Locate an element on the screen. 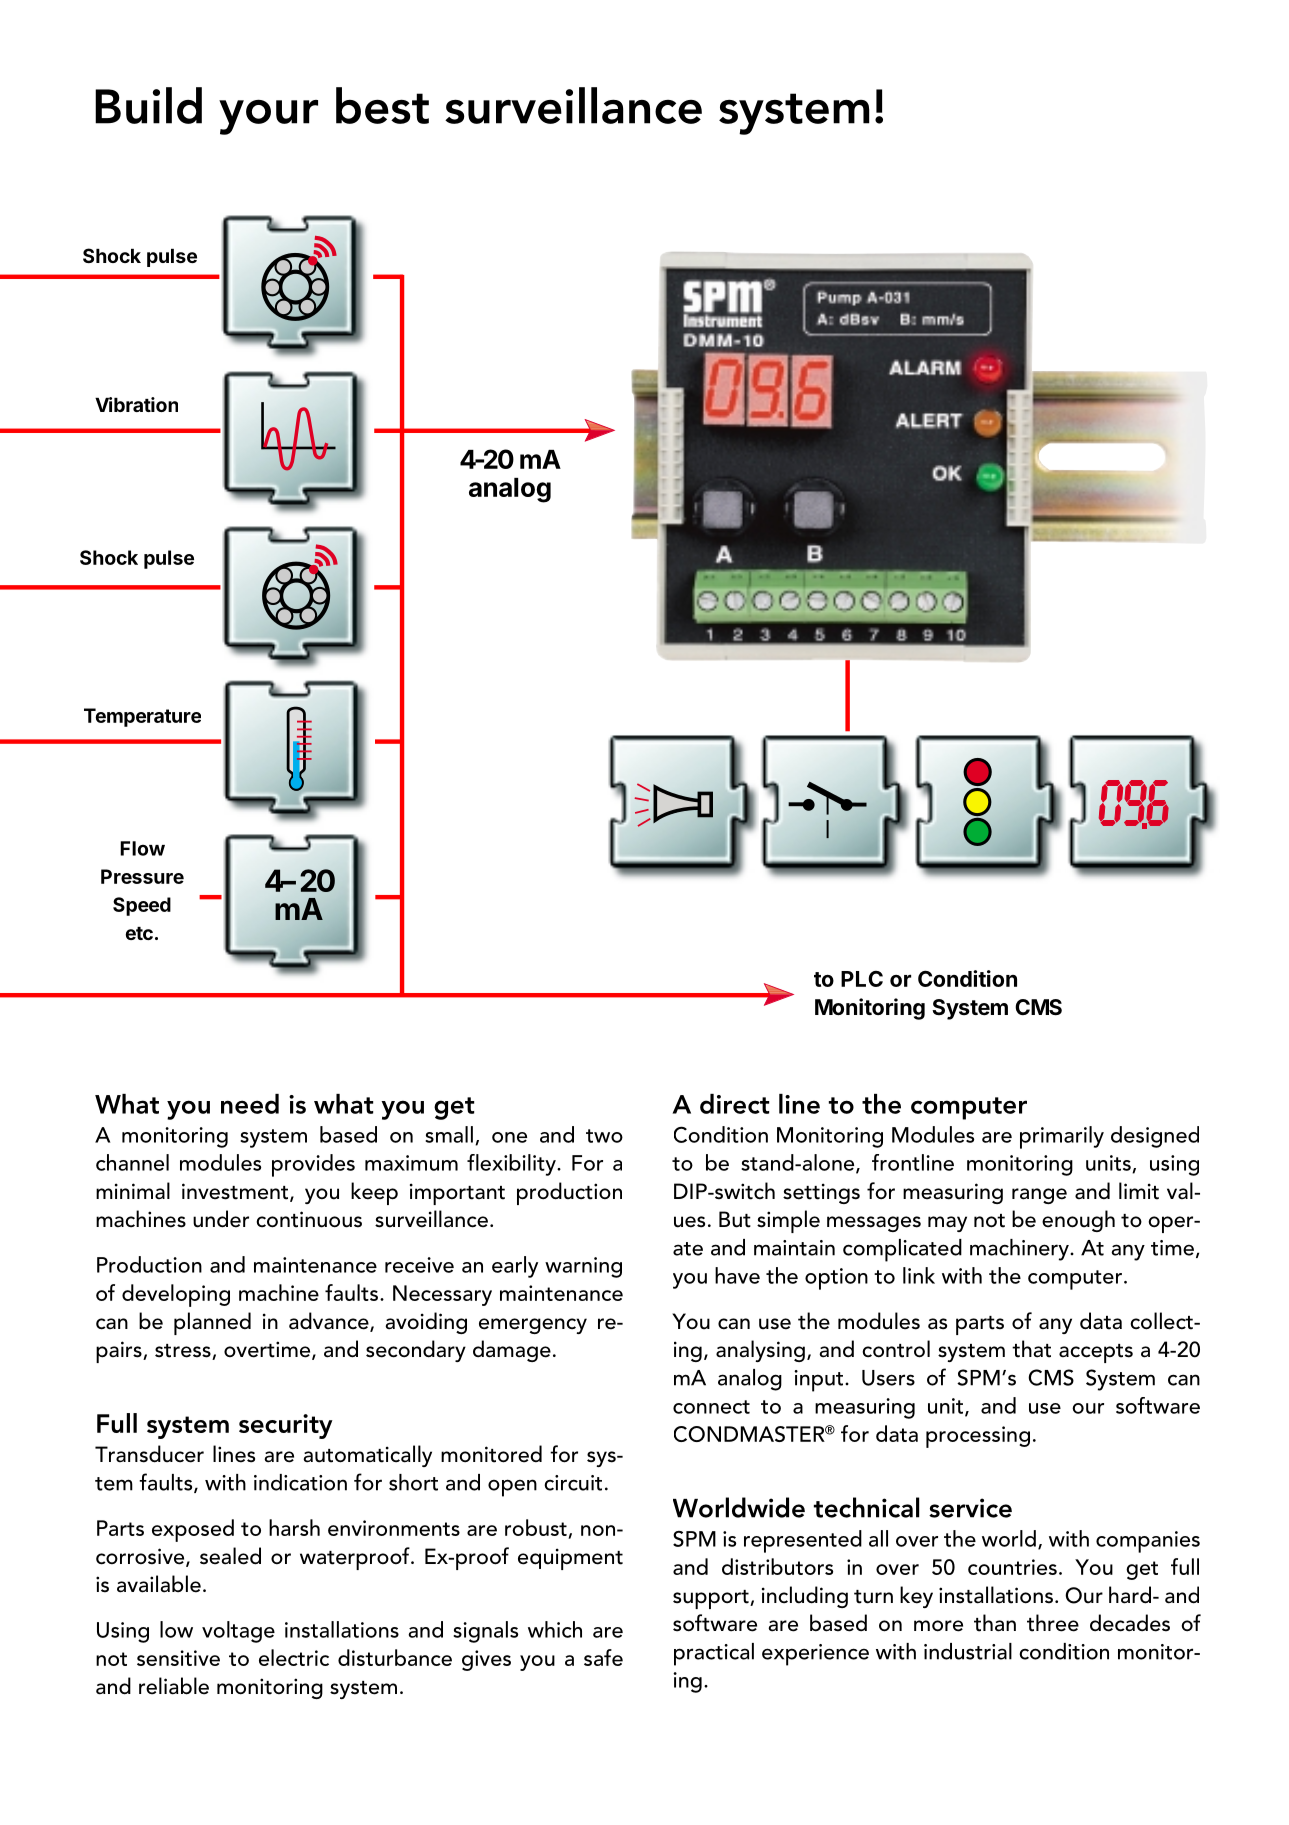  Speed is located at coordinates (142, 906).
